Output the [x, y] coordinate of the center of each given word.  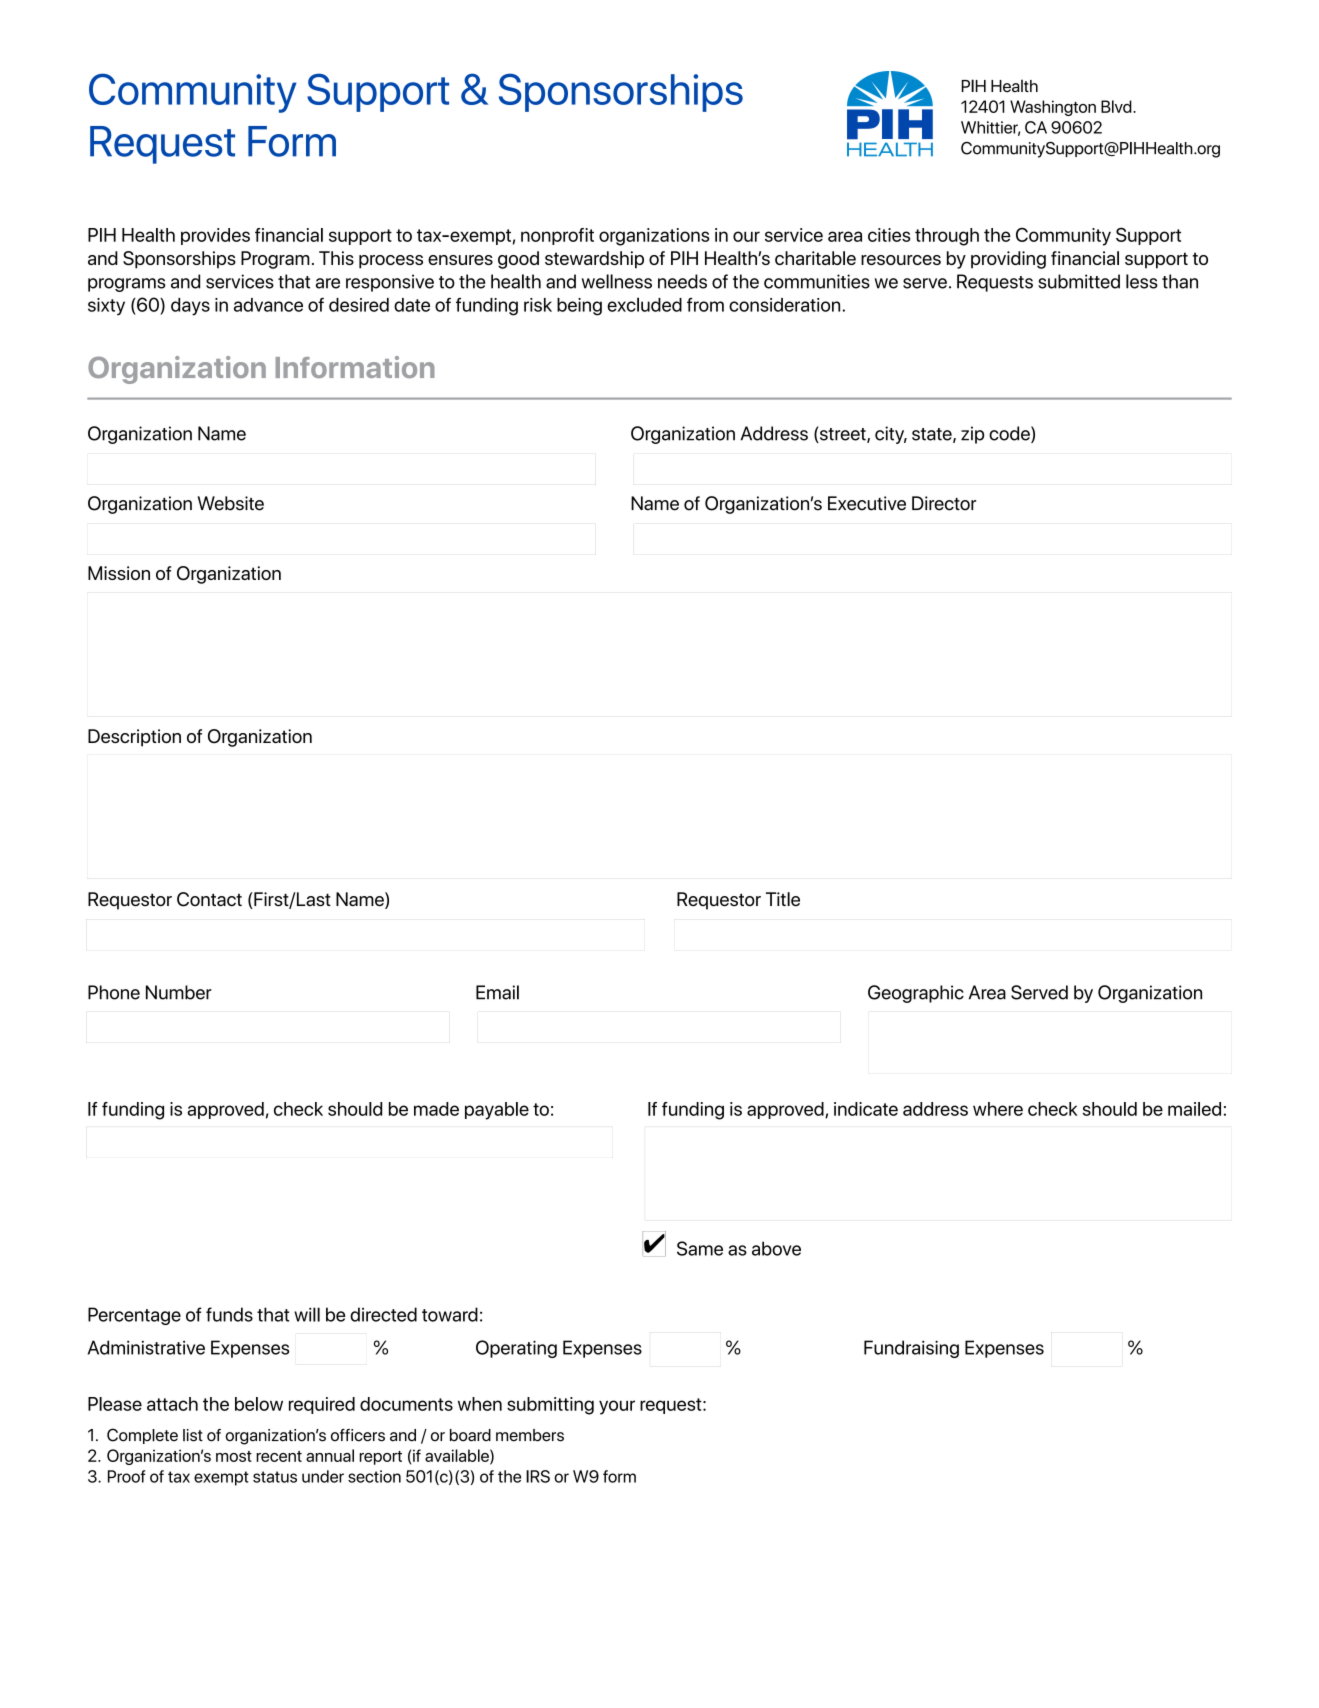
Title [783, 899]
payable [497, 1111]
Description [134, 738]
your [617, 1407]
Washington [1053, 108]
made [436, 1109]
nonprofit [557, 236]
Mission [119, 573]
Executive [867, 503]
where [998, 1109]
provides [215, 236]
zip [972, 435]
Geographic [916, 994]
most [234, 1456]
